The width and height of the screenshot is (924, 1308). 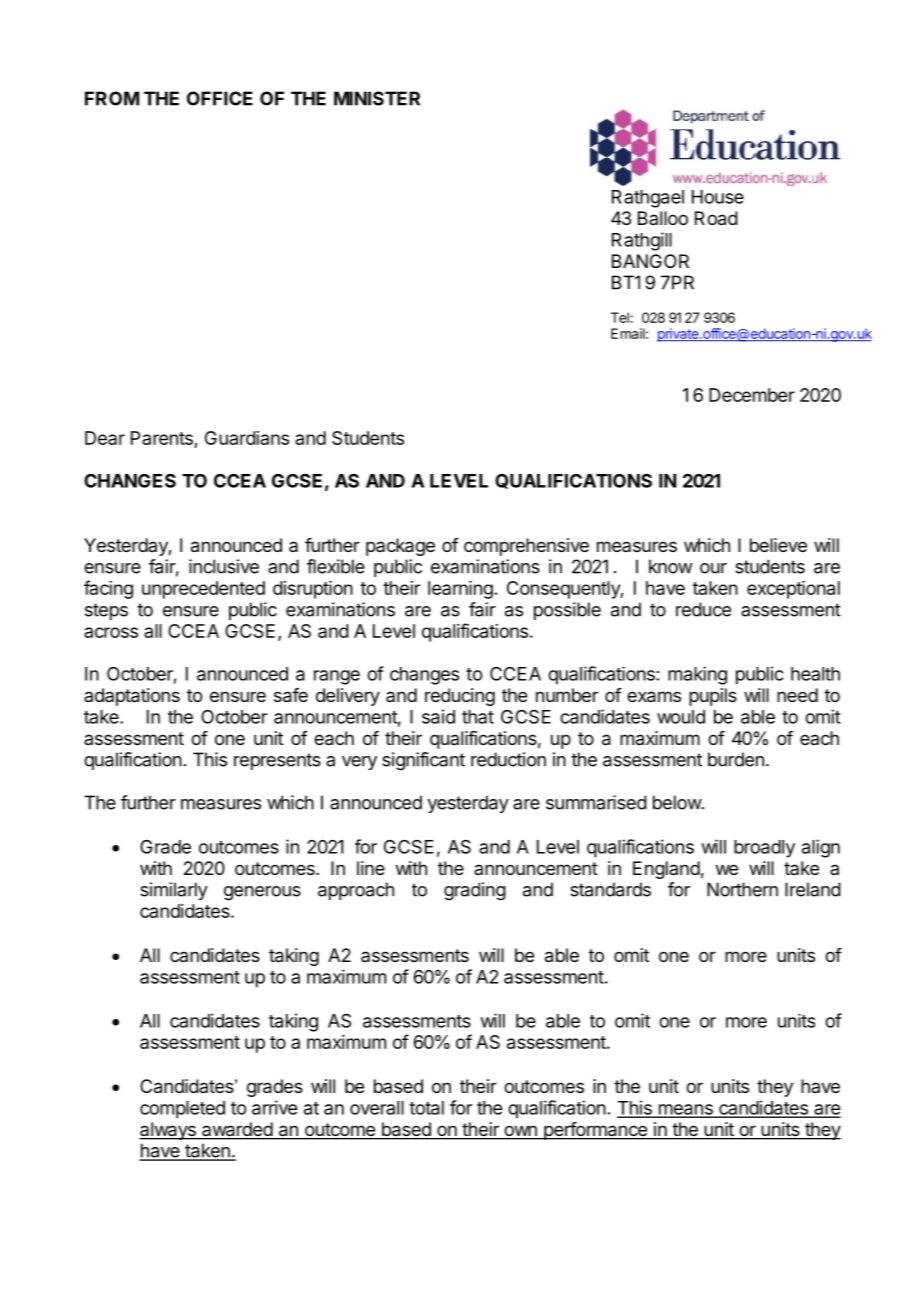 I want to click on reduce, so click(x=703, y=609).
